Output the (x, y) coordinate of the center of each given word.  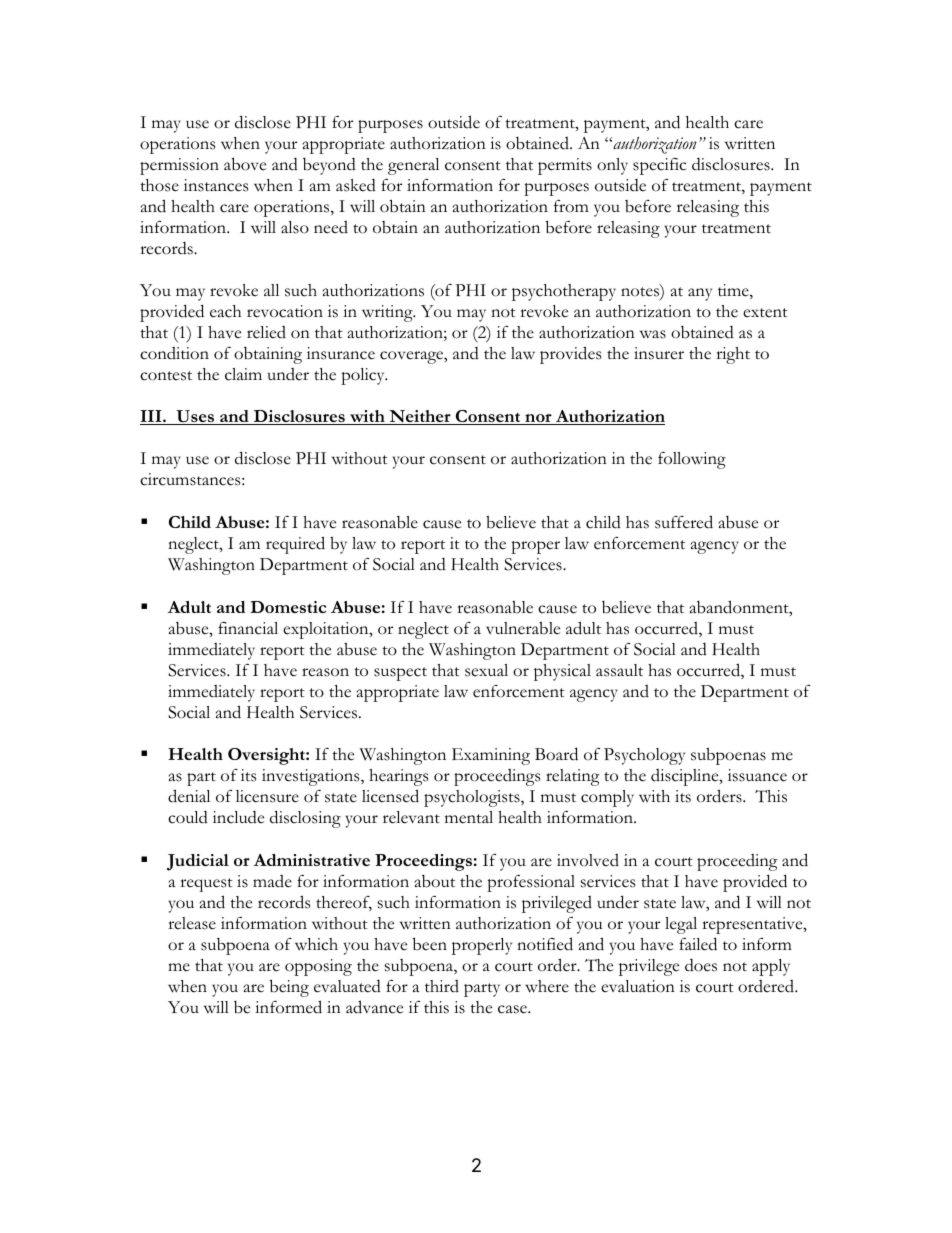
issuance (757, 775)
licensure (267, 796)
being (289, 988)
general (413, 166)
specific (659, 166)
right (733, 355)
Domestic (288, 607)
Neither (420, 417)
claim (243, 374)
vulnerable (523, 628)
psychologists (473, 798)
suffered (684, 522)
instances (216, 185)
